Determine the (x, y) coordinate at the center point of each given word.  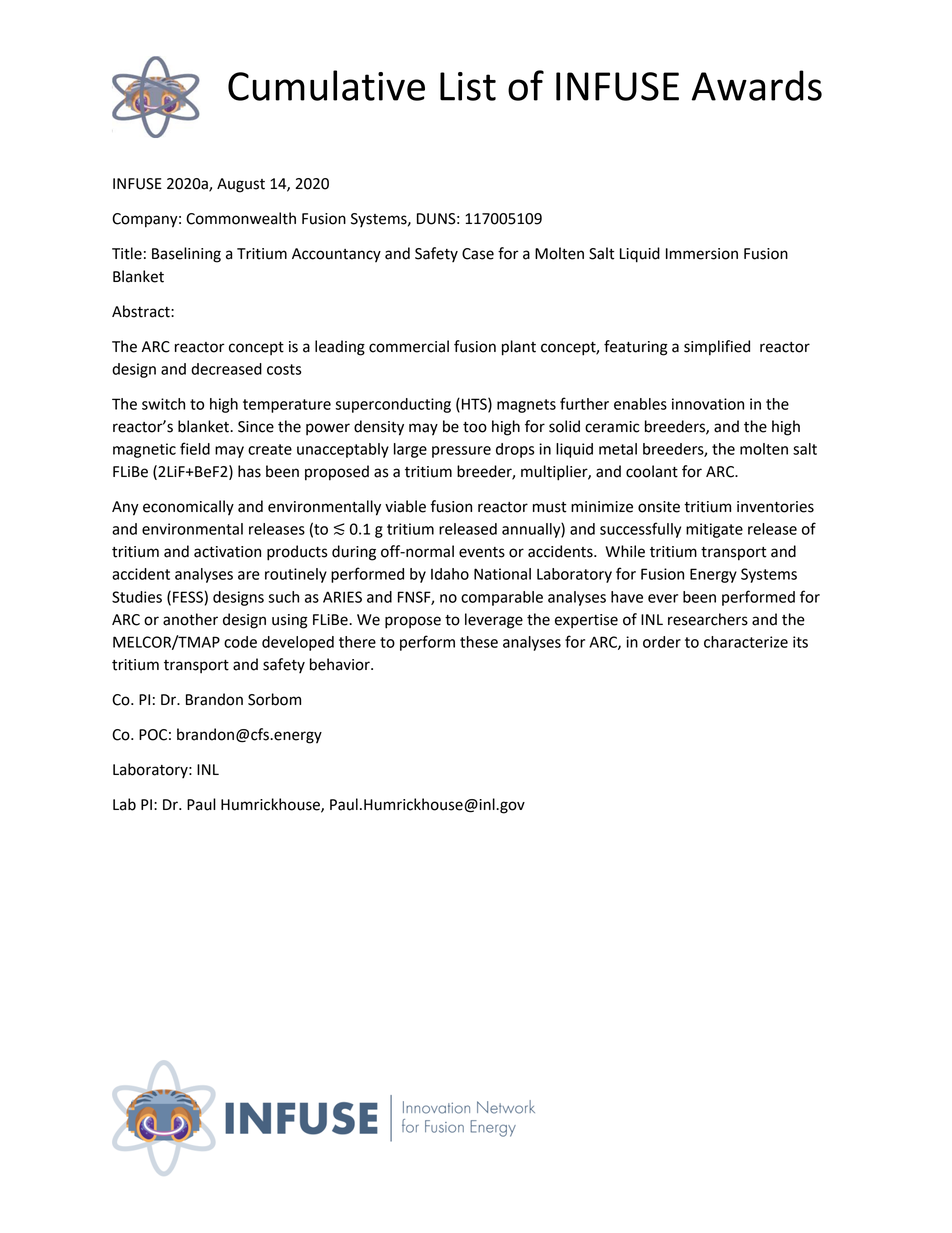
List (468, 86)
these (479, 642)
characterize (746, 642)
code (240, 642)
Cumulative (326, 85)
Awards (756, 85)
